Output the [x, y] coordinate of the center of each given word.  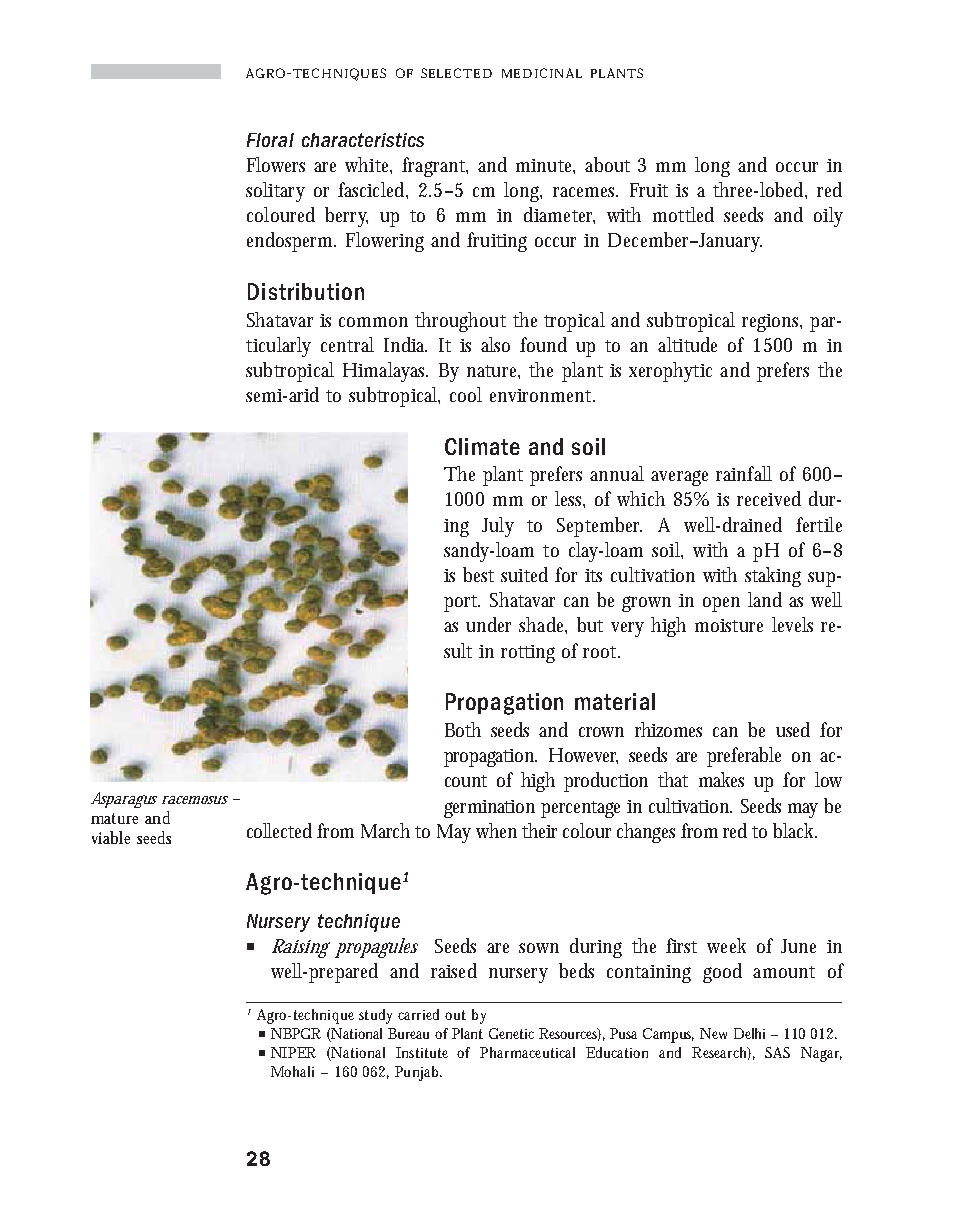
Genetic [511, 1033]
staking [773, 577]
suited [524, 574]
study [375, 1016]
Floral [270, 140]
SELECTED [456, 73]
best [478, 574]
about [607, 164]
